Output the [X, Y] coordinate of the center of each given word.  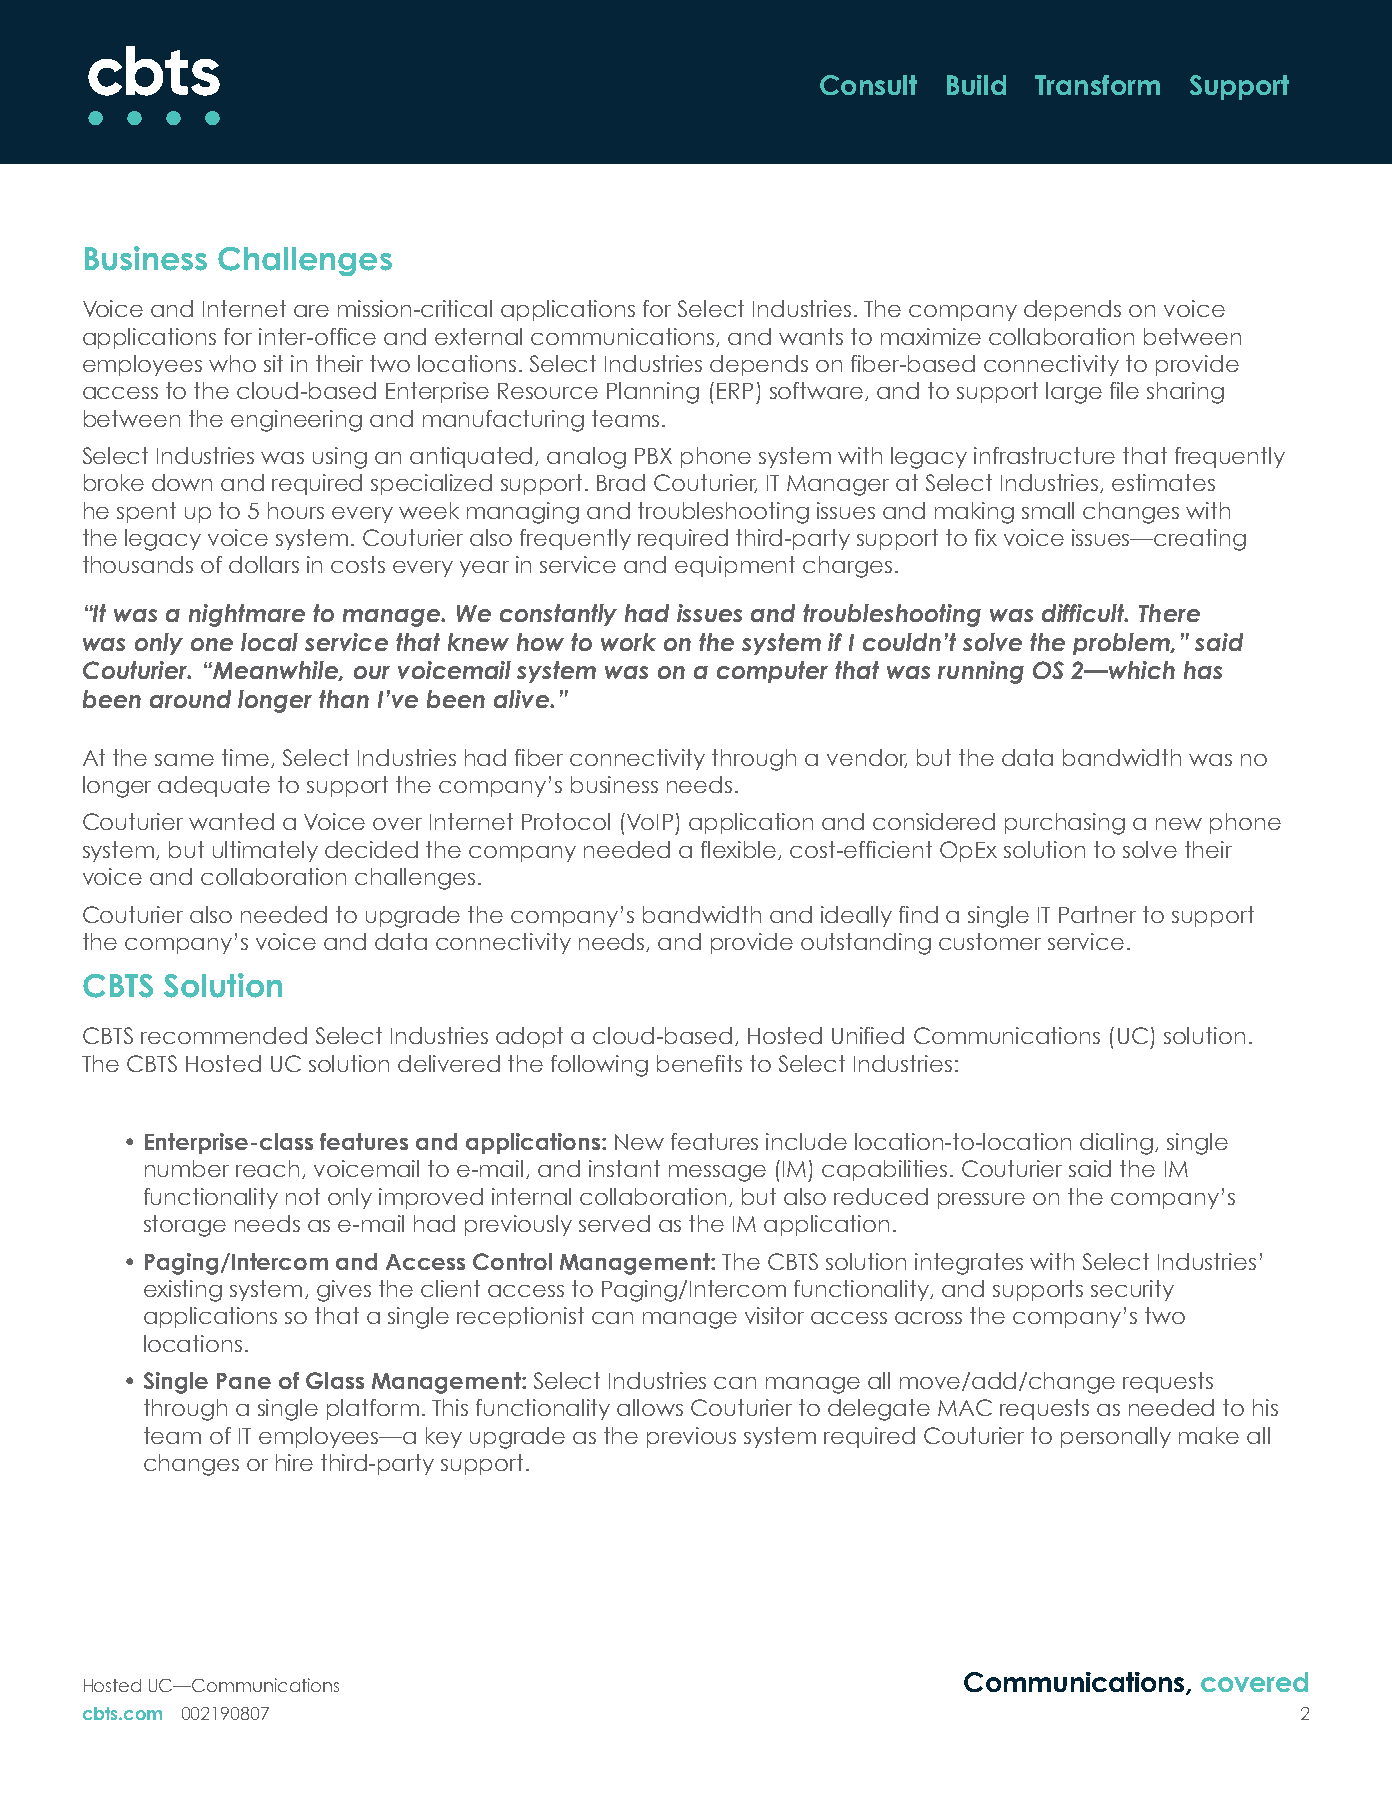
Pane [244, 1381]
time [247, 758]
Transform [1097, 85]
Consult [868, 85]
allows [650, 1407]
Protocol [566, 821]
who [232, 363]
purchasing [1065, 824]
